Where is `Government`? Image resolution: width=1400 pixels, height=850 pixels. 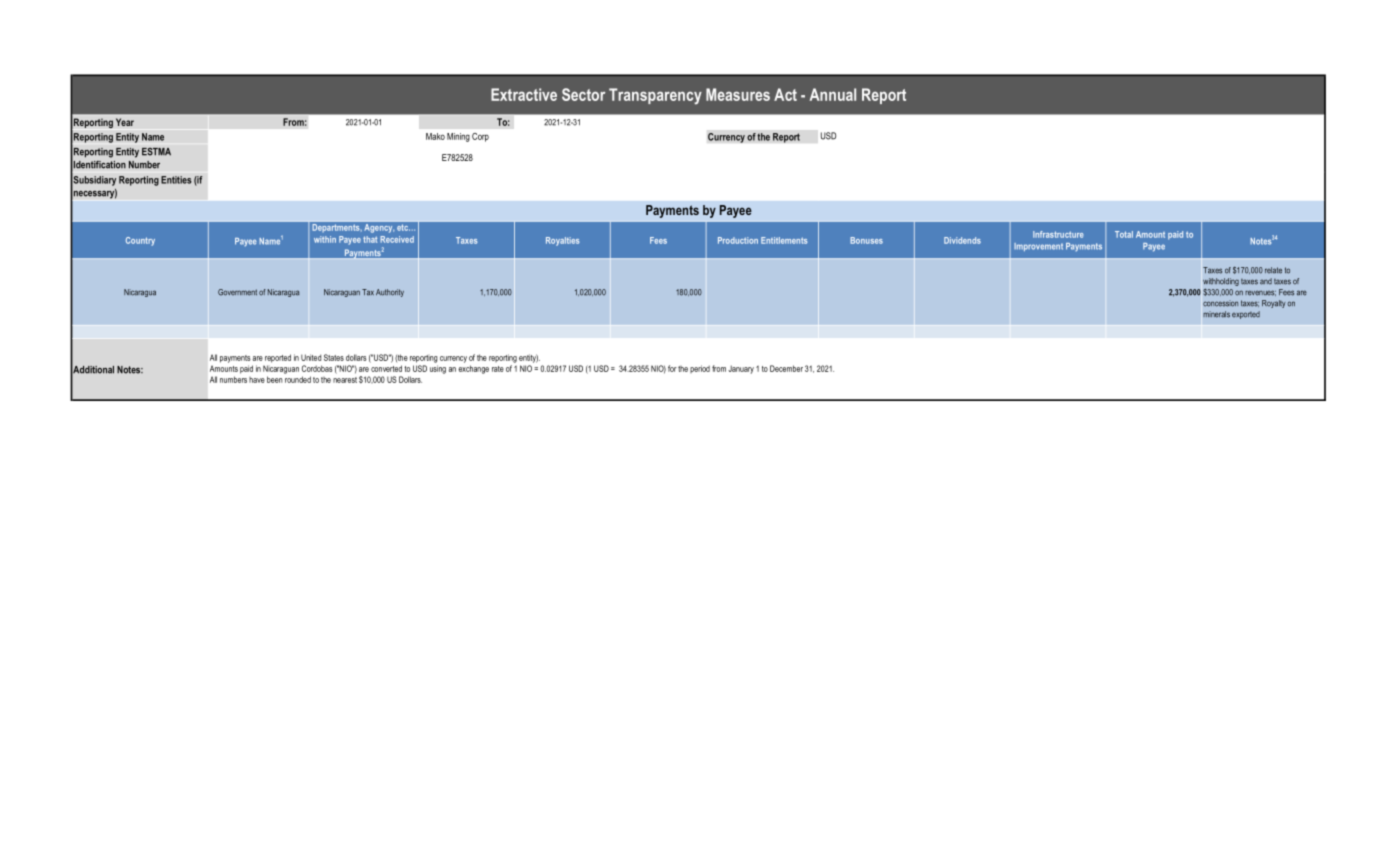
Government is located at coordinates (237, 292).
